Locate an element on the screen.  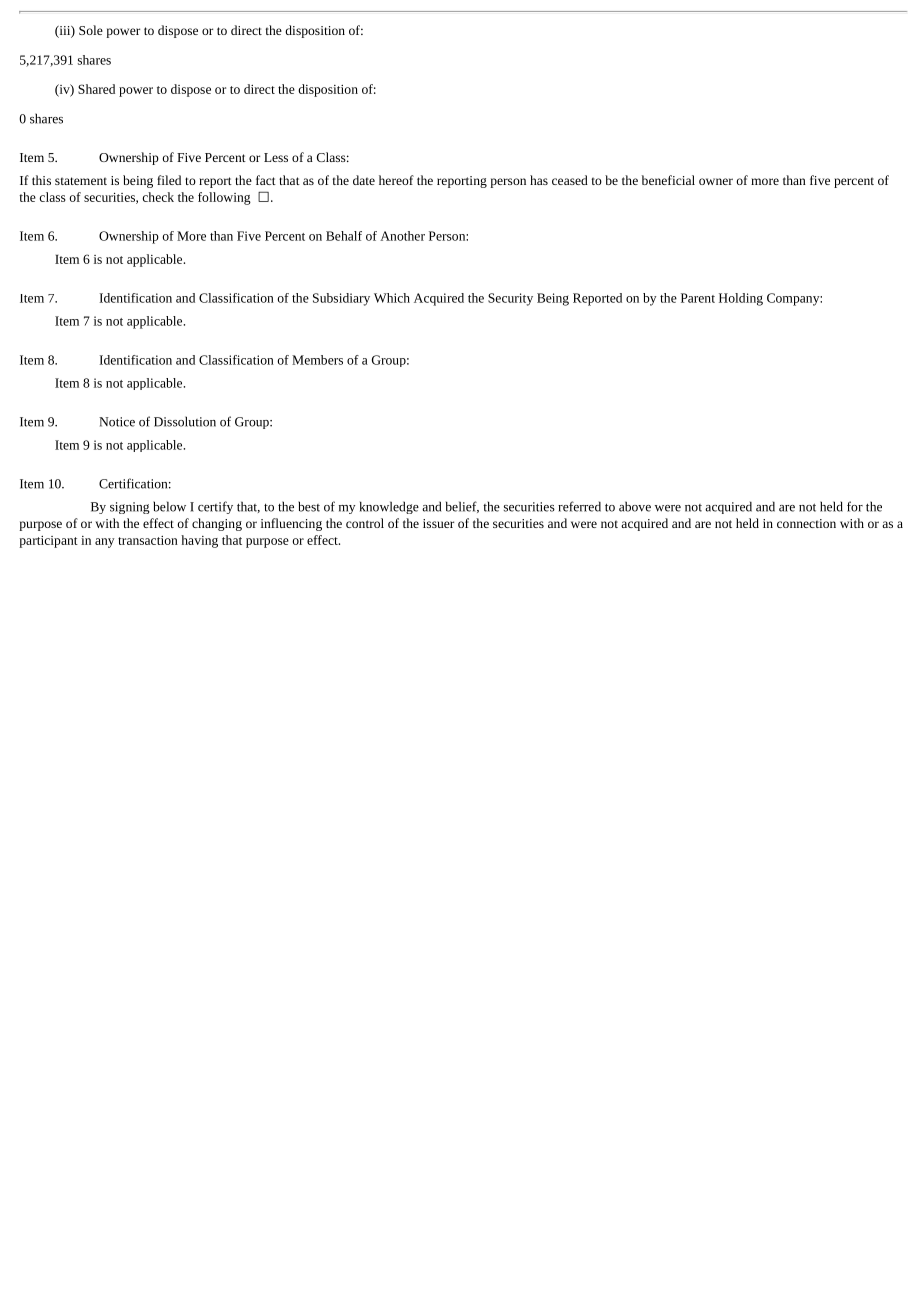
Which is located at coordinates (392, 298).
